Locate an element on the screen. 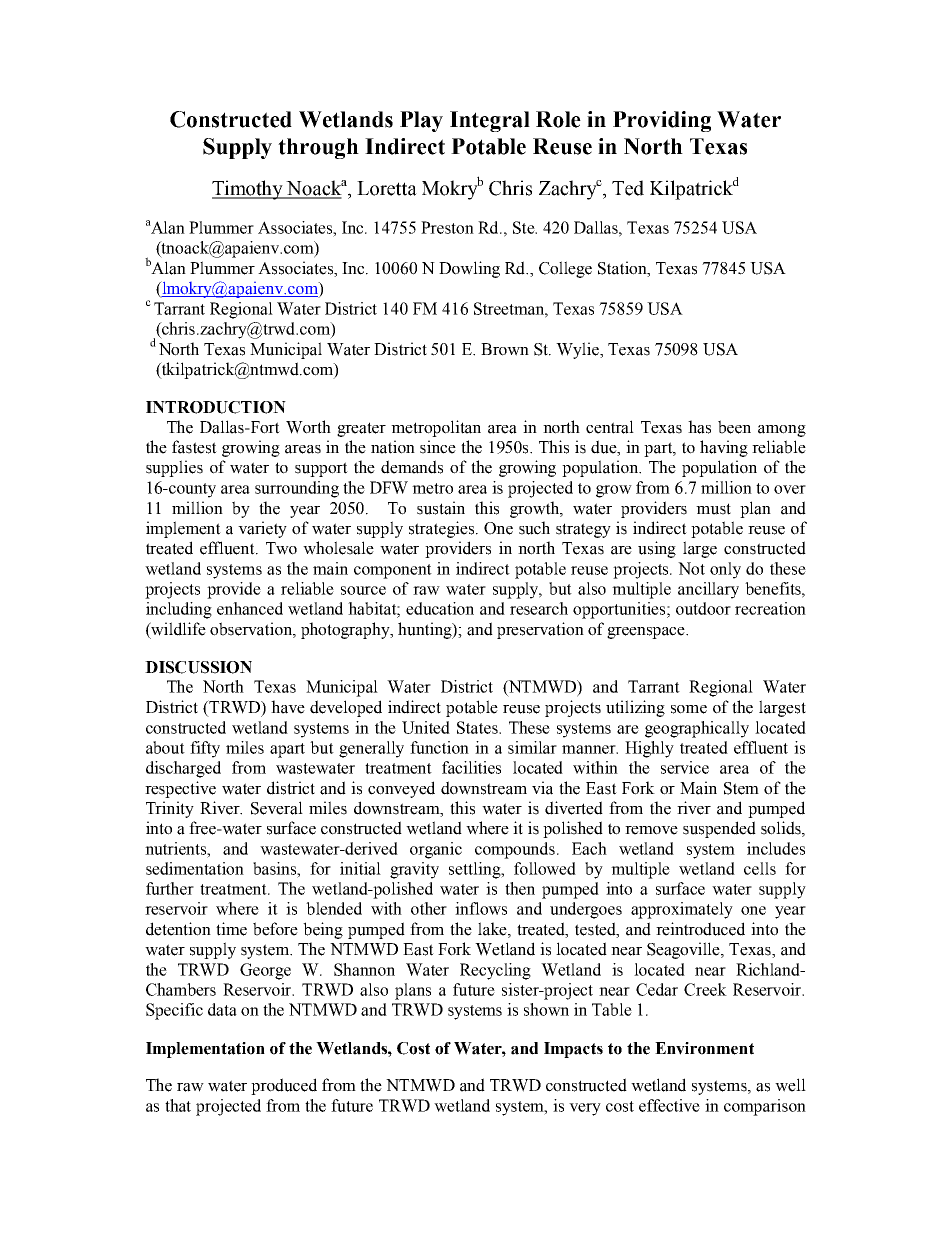  Integral is located at coordinates (490, 121).
